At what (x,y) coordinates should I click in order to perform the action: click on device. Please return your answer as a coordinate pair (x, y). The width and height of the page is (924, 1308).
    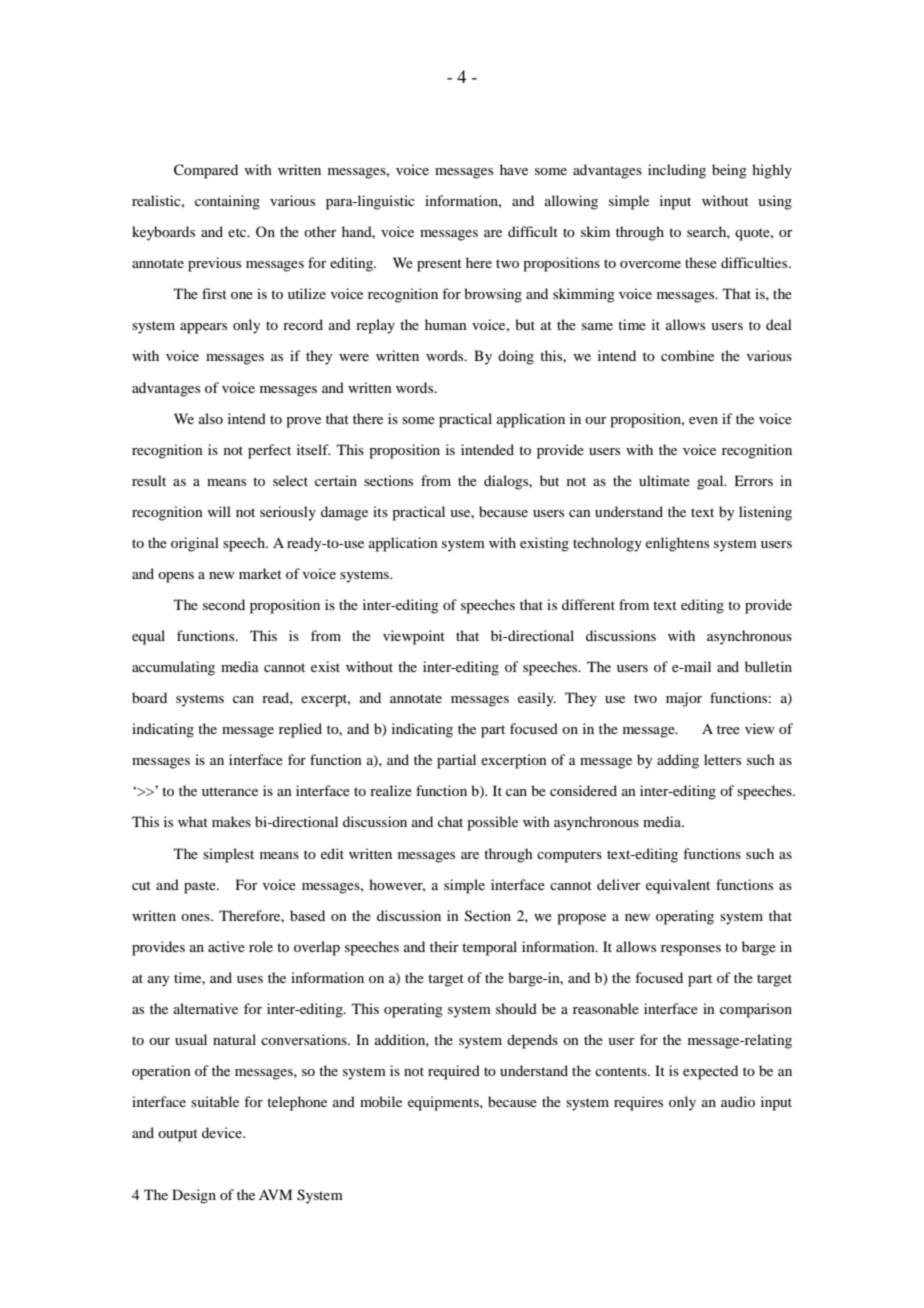
    Looking at the image, I should click on (223, 1132).
